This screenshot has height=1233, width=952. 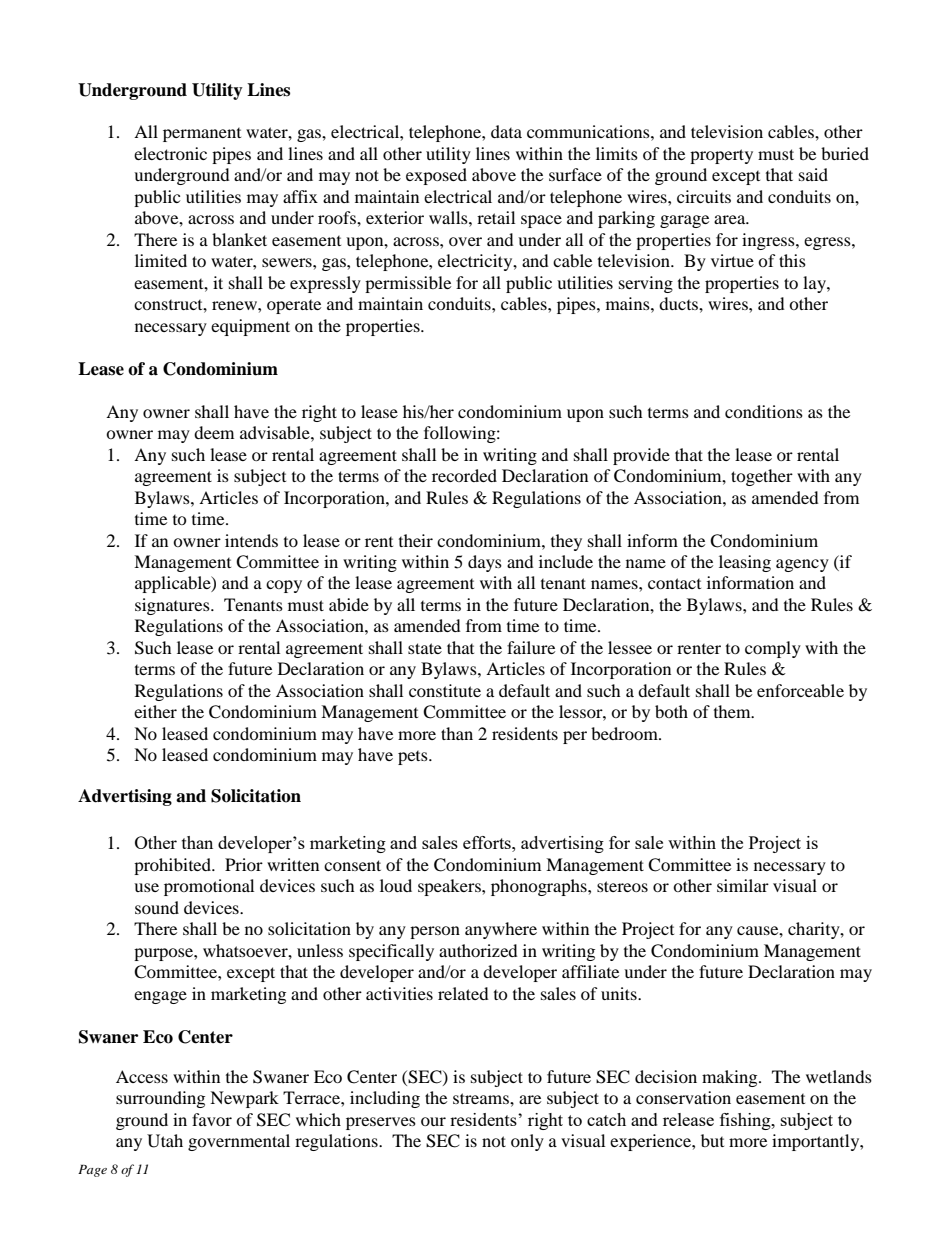 What do you see at coordinates (721, 156) in the screenshot?
I see `property` at bounding box center [721, 156].
